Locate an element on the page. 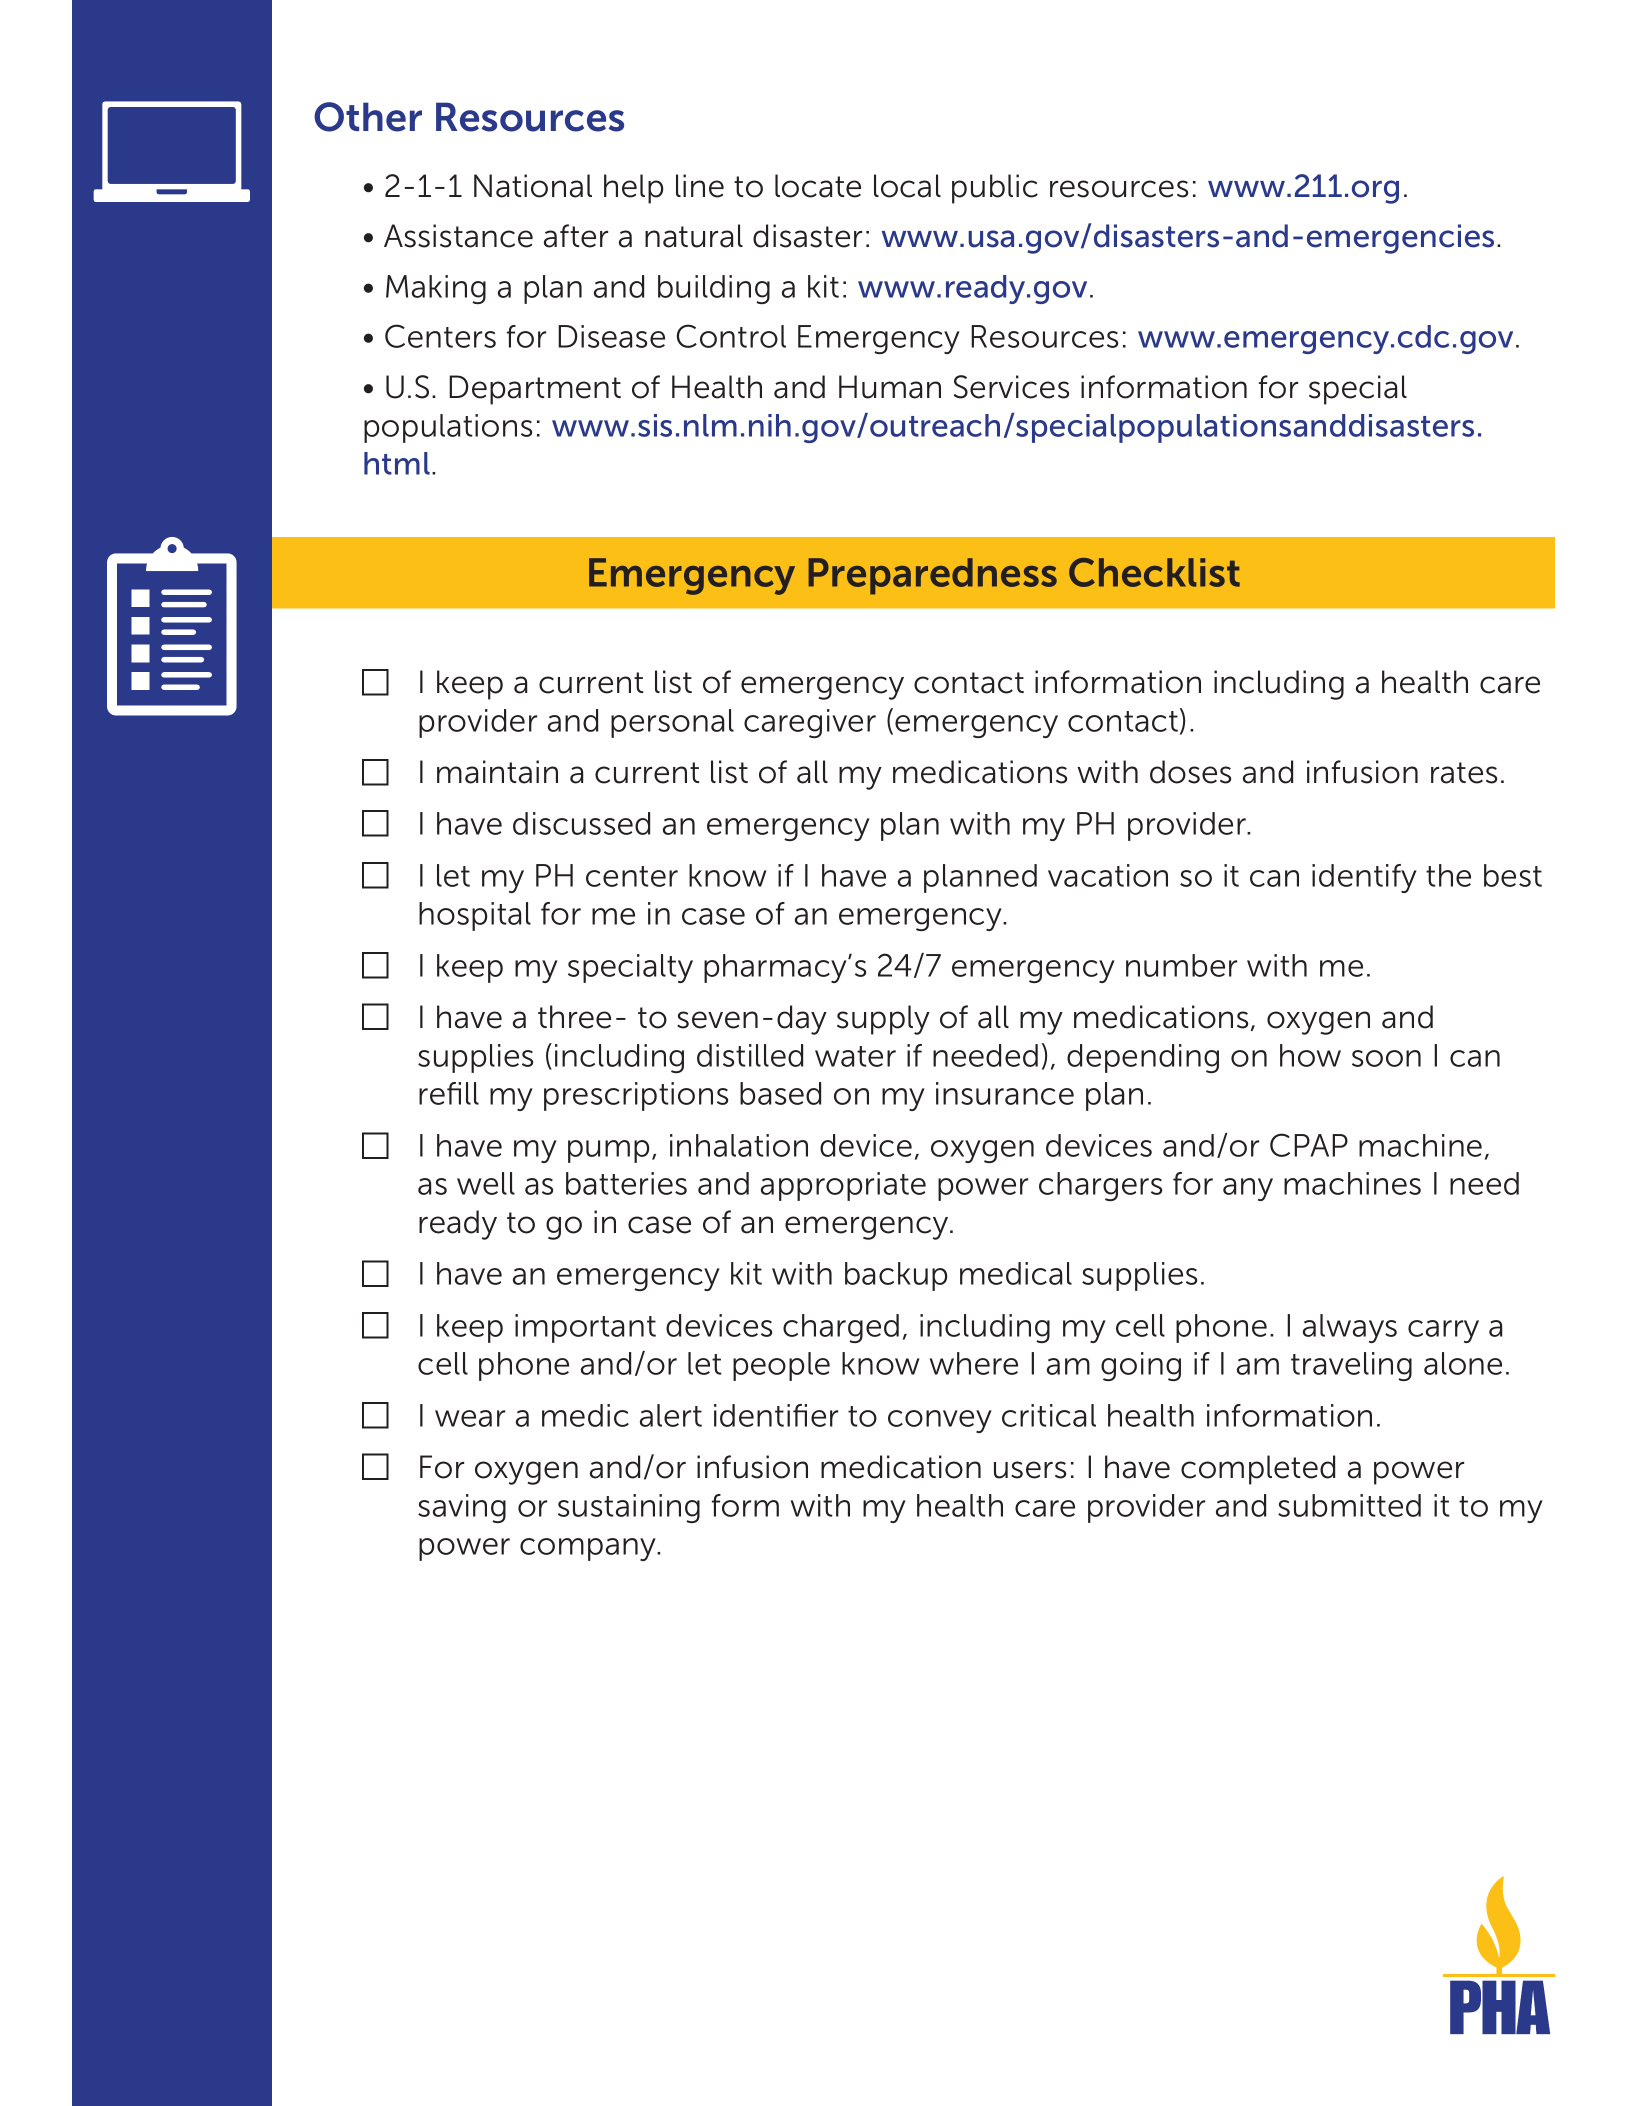 This document has height=2106, width=1627. CPAP is located at coordinates (1309, 1145).
